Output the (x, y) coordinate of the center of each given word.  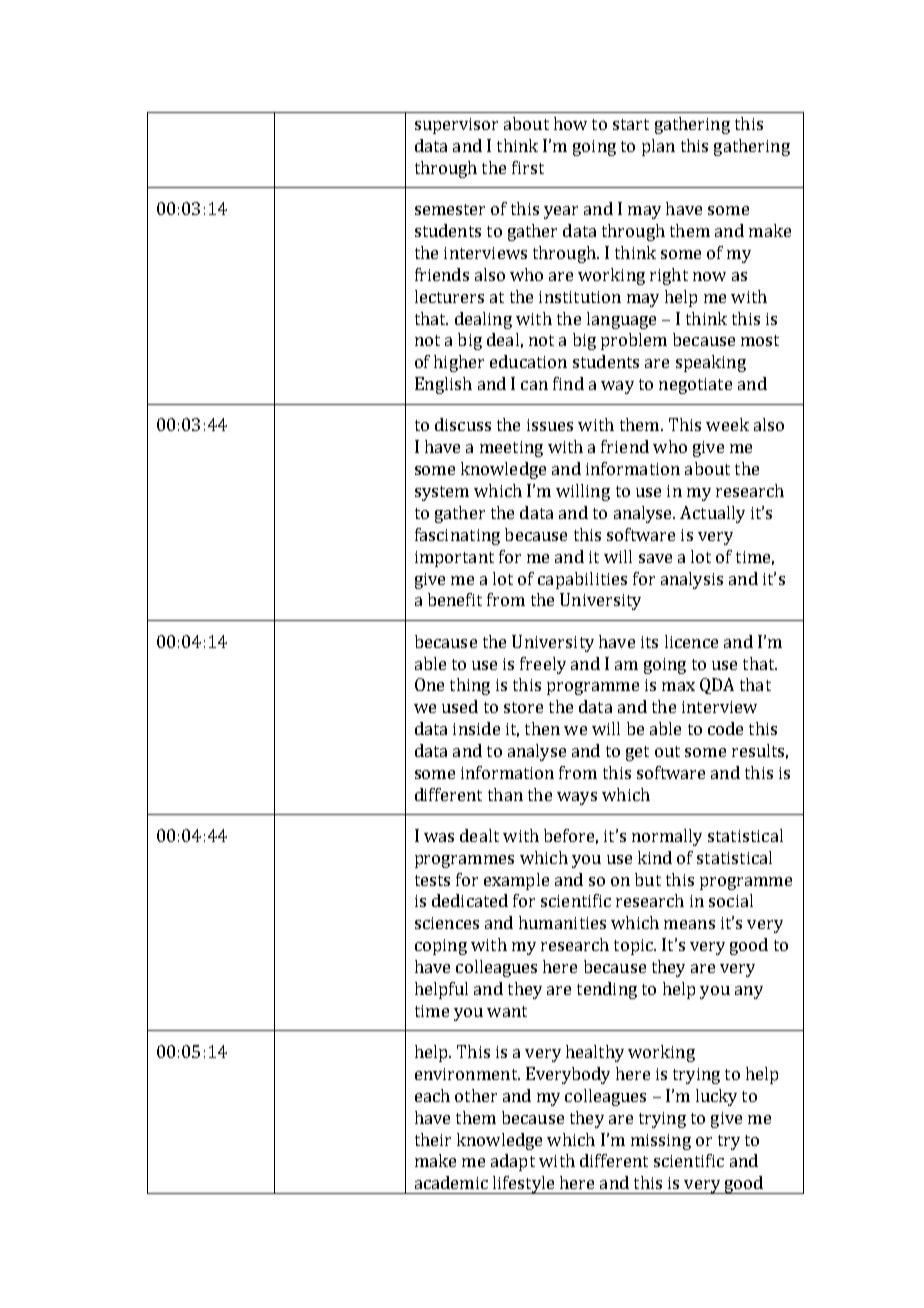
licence (691, 641)
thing (470, 686)
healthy (595, 1053)
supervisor (456, 126)
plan (658, 147)
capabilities (582, 580)
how (570, 123)
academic (451, 1182)
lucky (716, 1097)
